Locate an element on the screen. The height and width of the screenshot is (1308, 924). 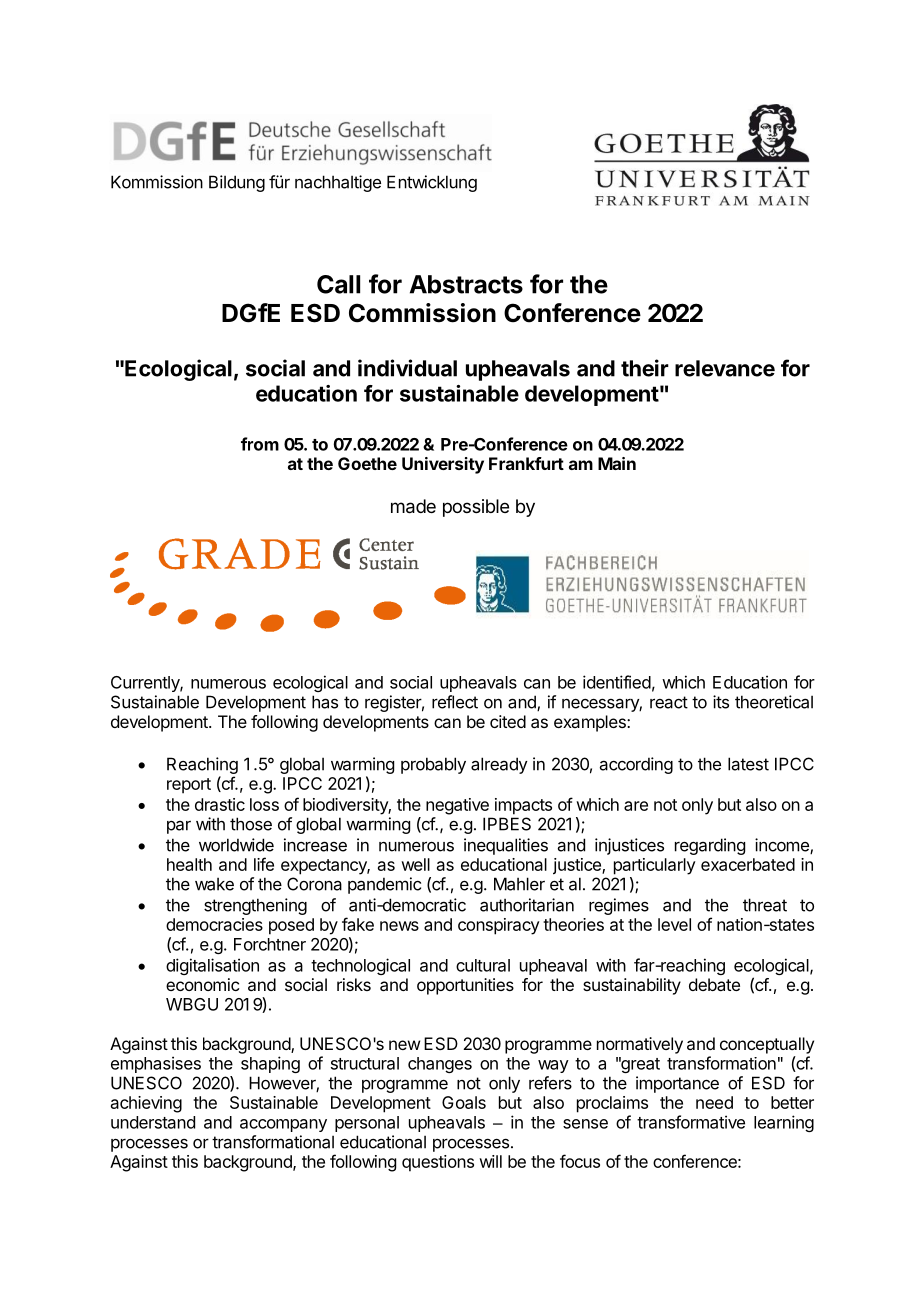
Call is located at coordinates (338, 284).
